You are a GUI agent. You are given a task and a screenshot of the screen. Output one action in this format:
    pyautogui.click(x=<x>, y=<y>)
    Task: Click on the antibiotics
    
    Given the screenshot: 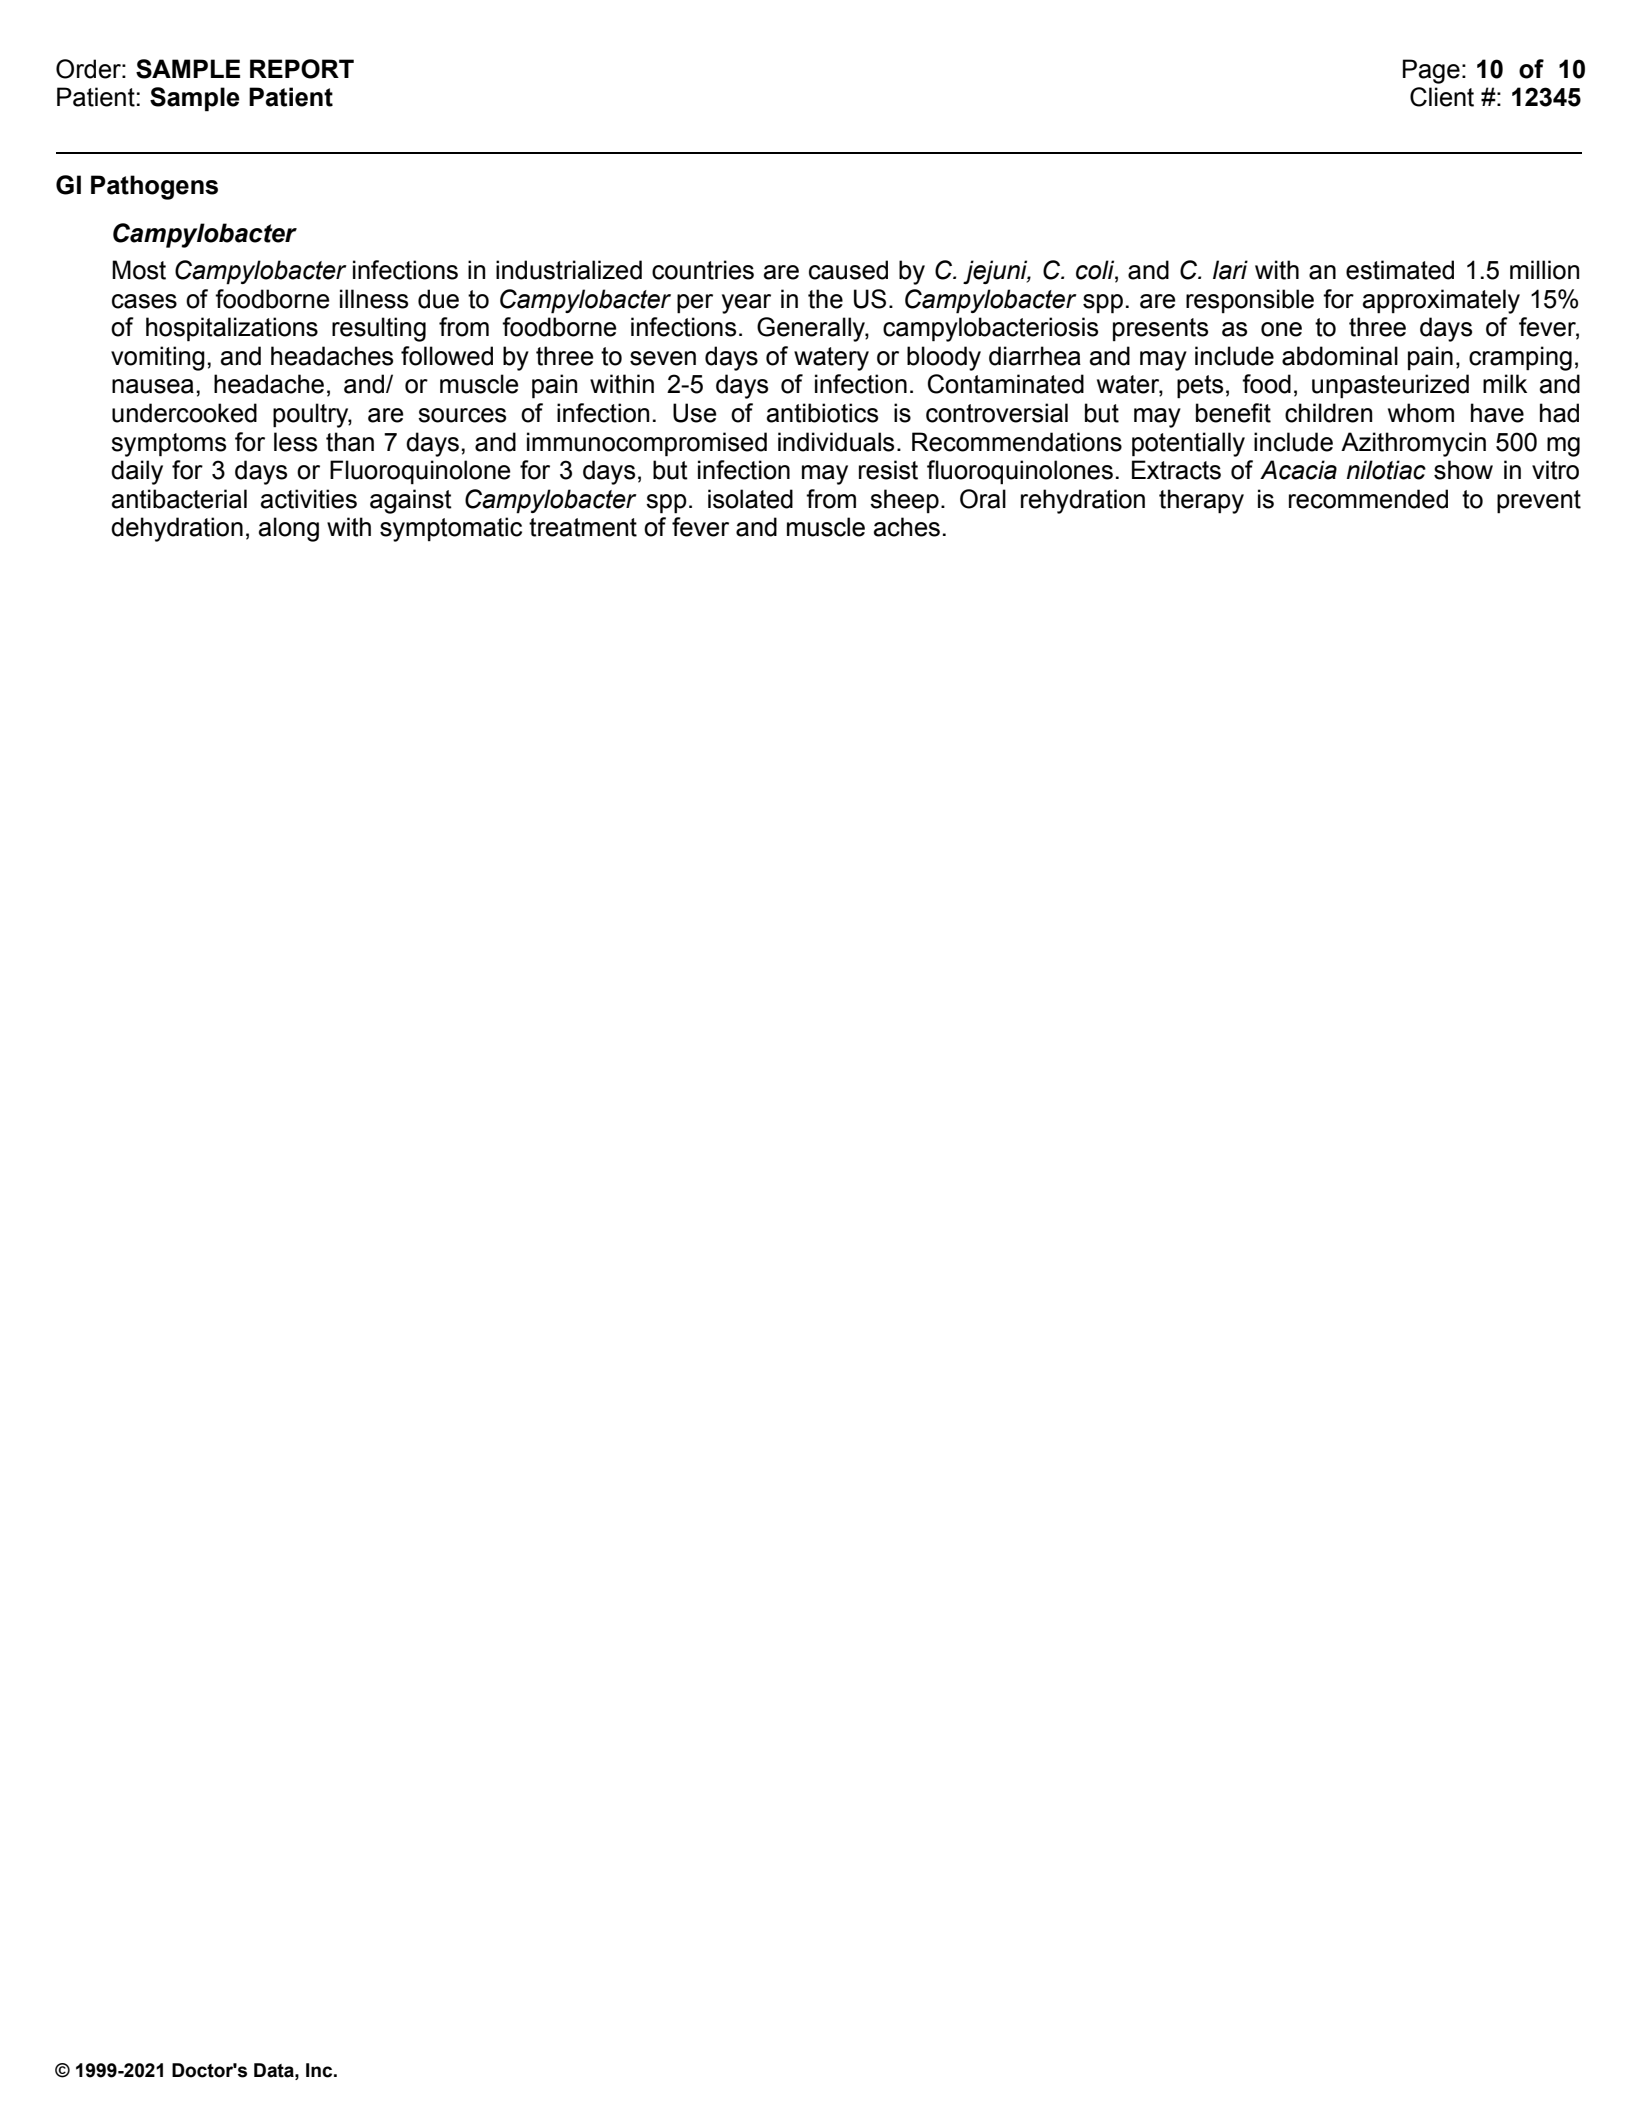 What is the action you would take?
    pyautogui.click(x=822, y=413)
